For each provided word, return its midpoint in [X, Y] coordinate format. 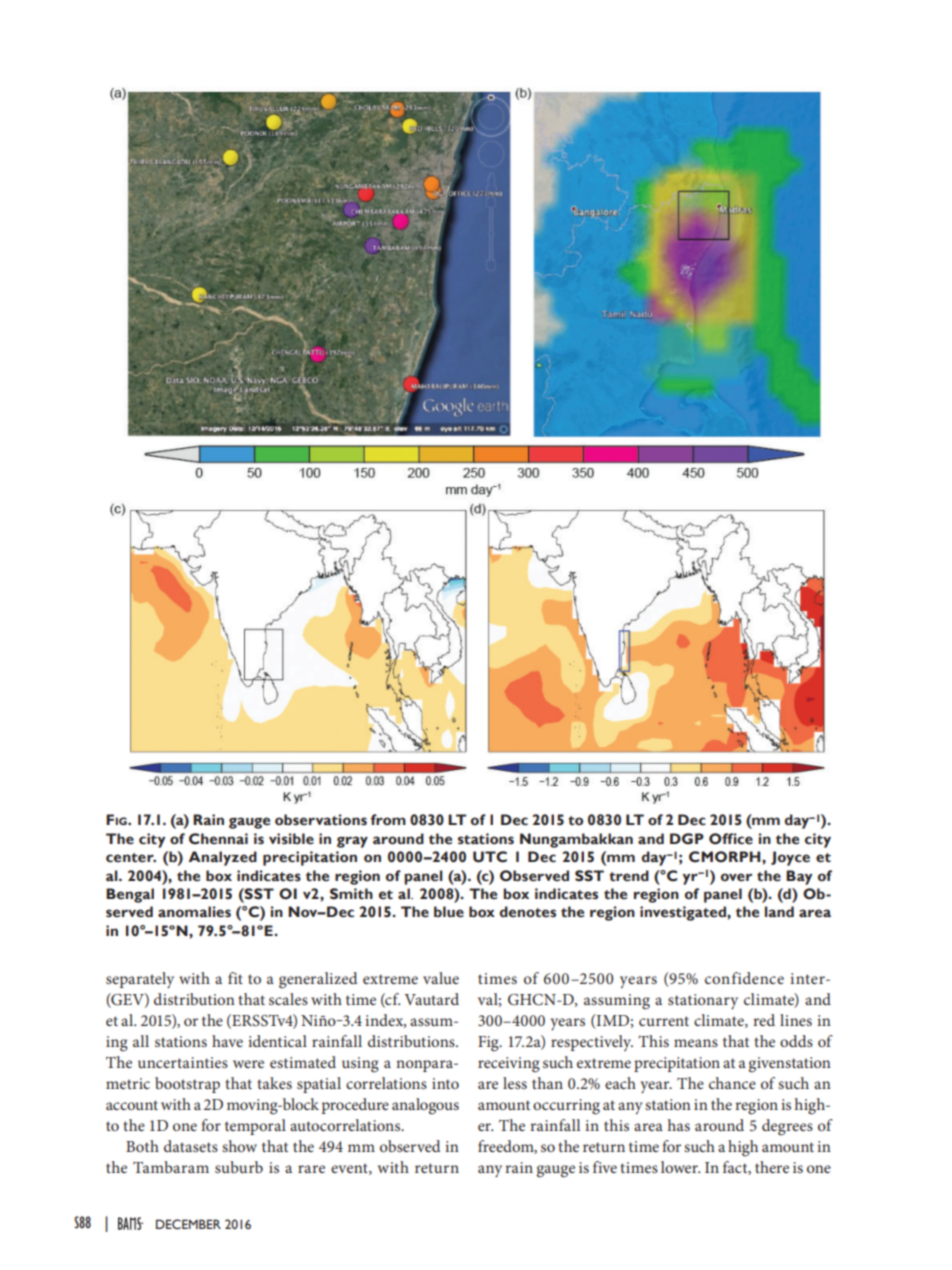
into [445, 1083]
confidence [744, 978]
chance [732, 1083]
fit [235, 978]
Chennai [218, 839]
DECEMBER [188, 1224]
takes [274, 1083]
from [388, 820]
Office [731, 839]
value [441, 978]
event [350, 1169]
